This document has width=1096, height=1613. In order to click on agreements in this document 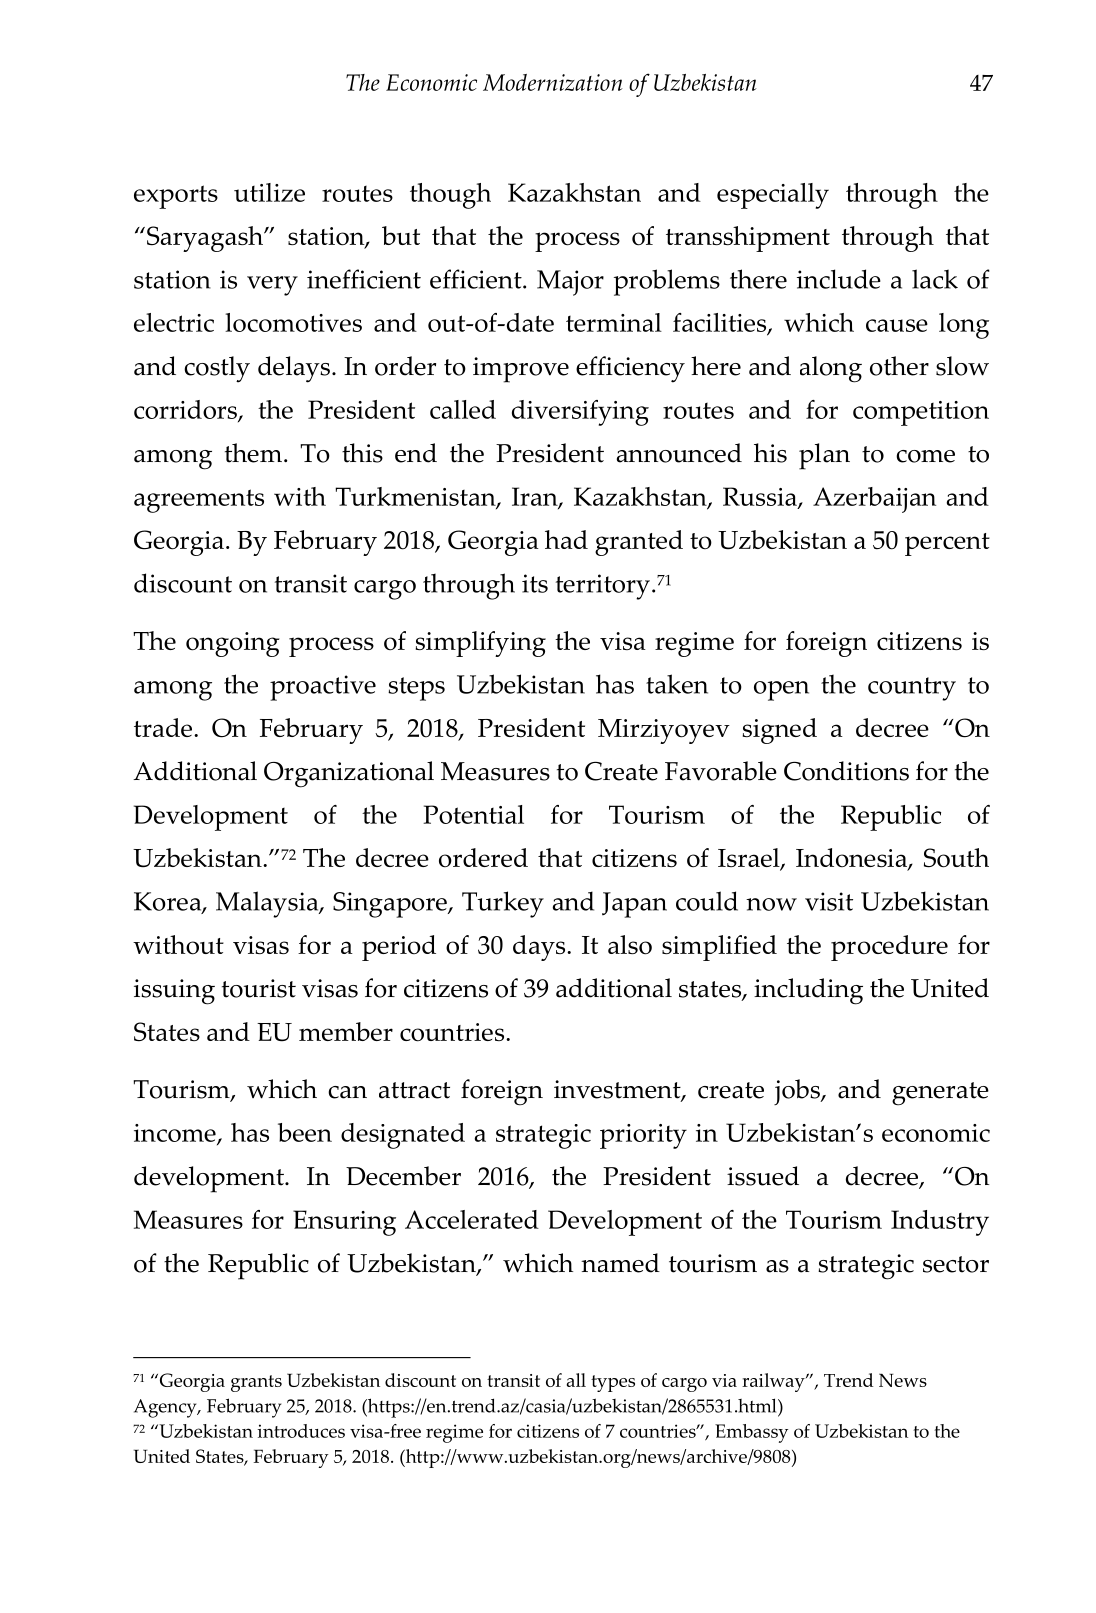, I will do `click(199, 501)`.
